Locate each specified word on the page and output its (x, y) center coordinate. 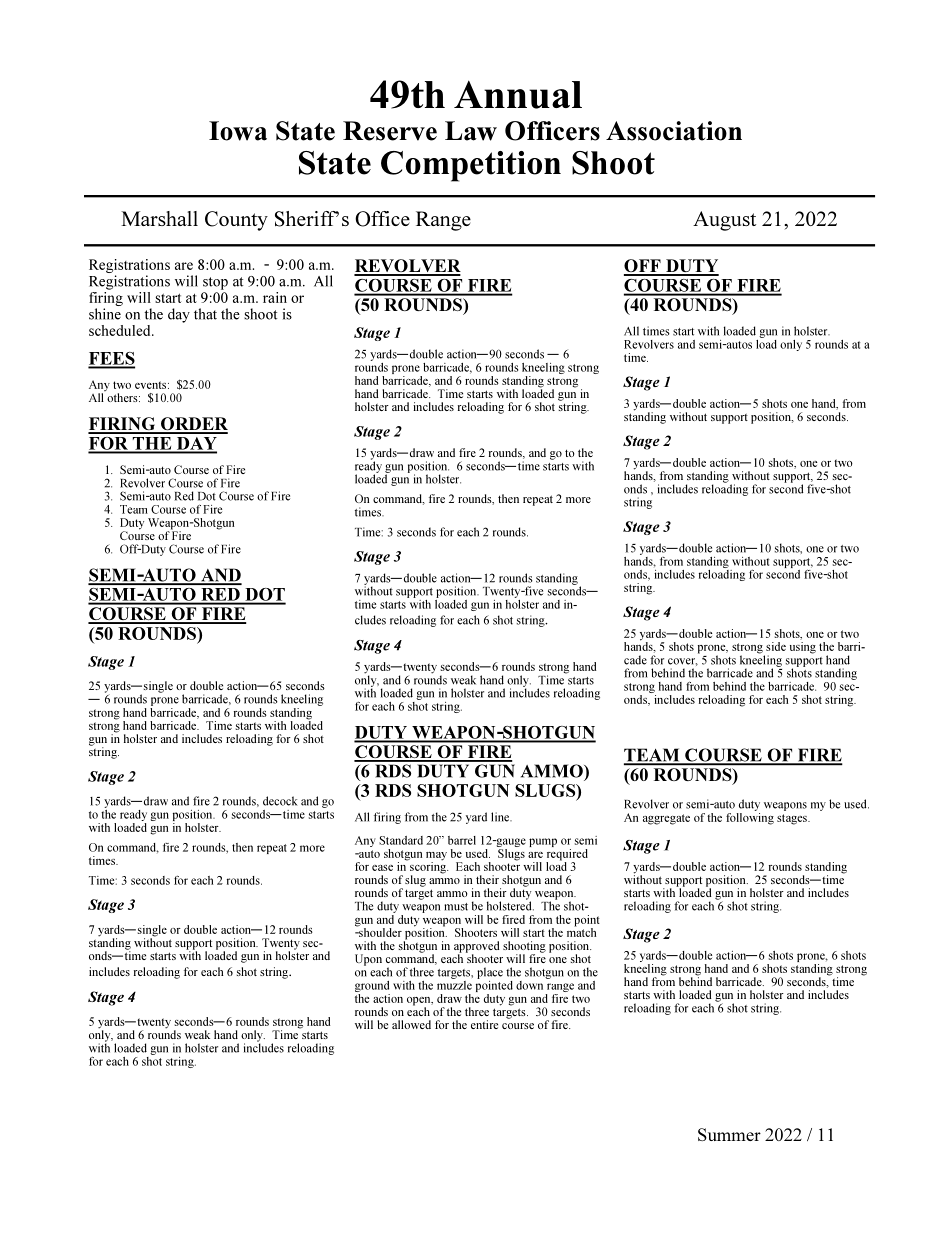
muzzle (454, 984)
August (724, 221)
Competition (471, 166)
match (581, 931)
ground (372, 988)
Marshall (159, 218)
